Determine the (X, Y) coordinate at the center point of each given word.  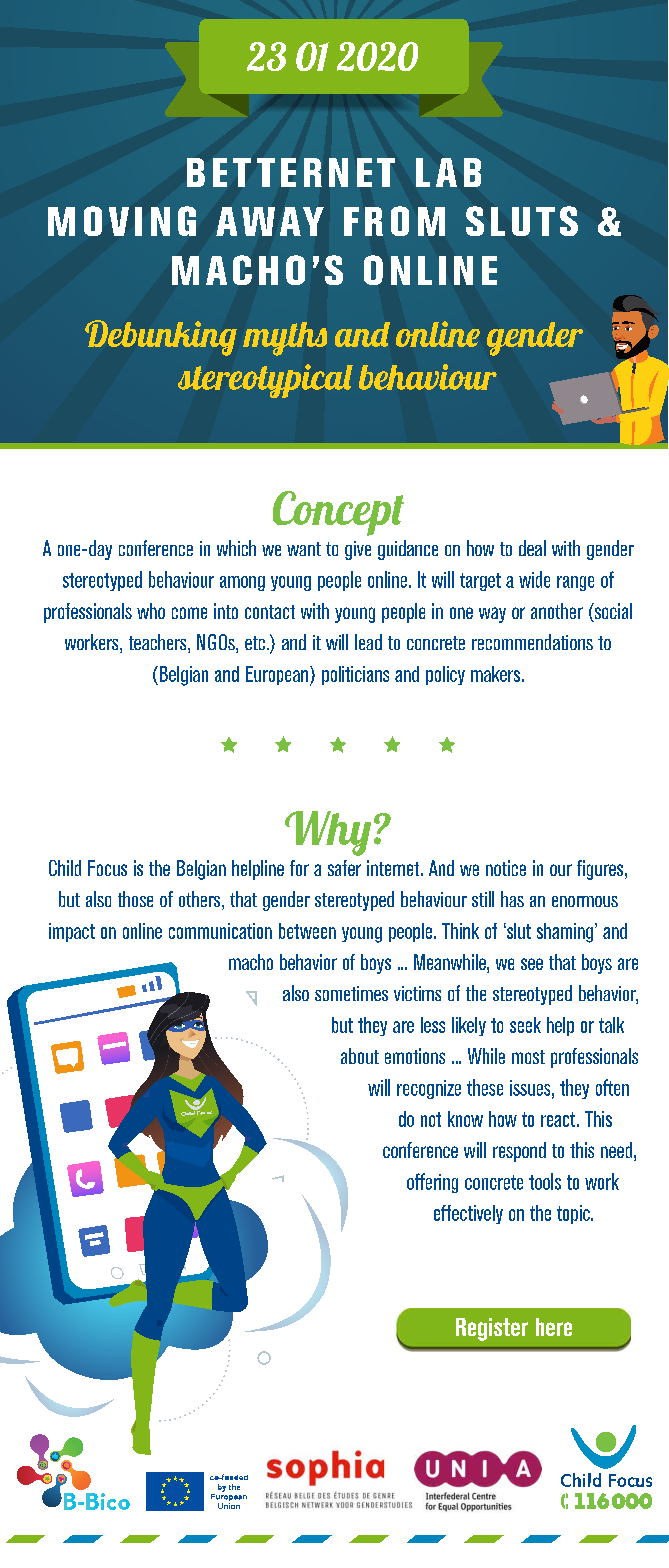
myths (285, 339)
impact (72, 932)
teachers (159, 643)
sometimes (351, 993)
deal (532, 548)
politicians (355, 675)
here (554, 1327)
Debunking (161, 338)
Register (492, 1329)
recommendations (532, 642)
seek (525, 1025)
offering (432, 1183)
